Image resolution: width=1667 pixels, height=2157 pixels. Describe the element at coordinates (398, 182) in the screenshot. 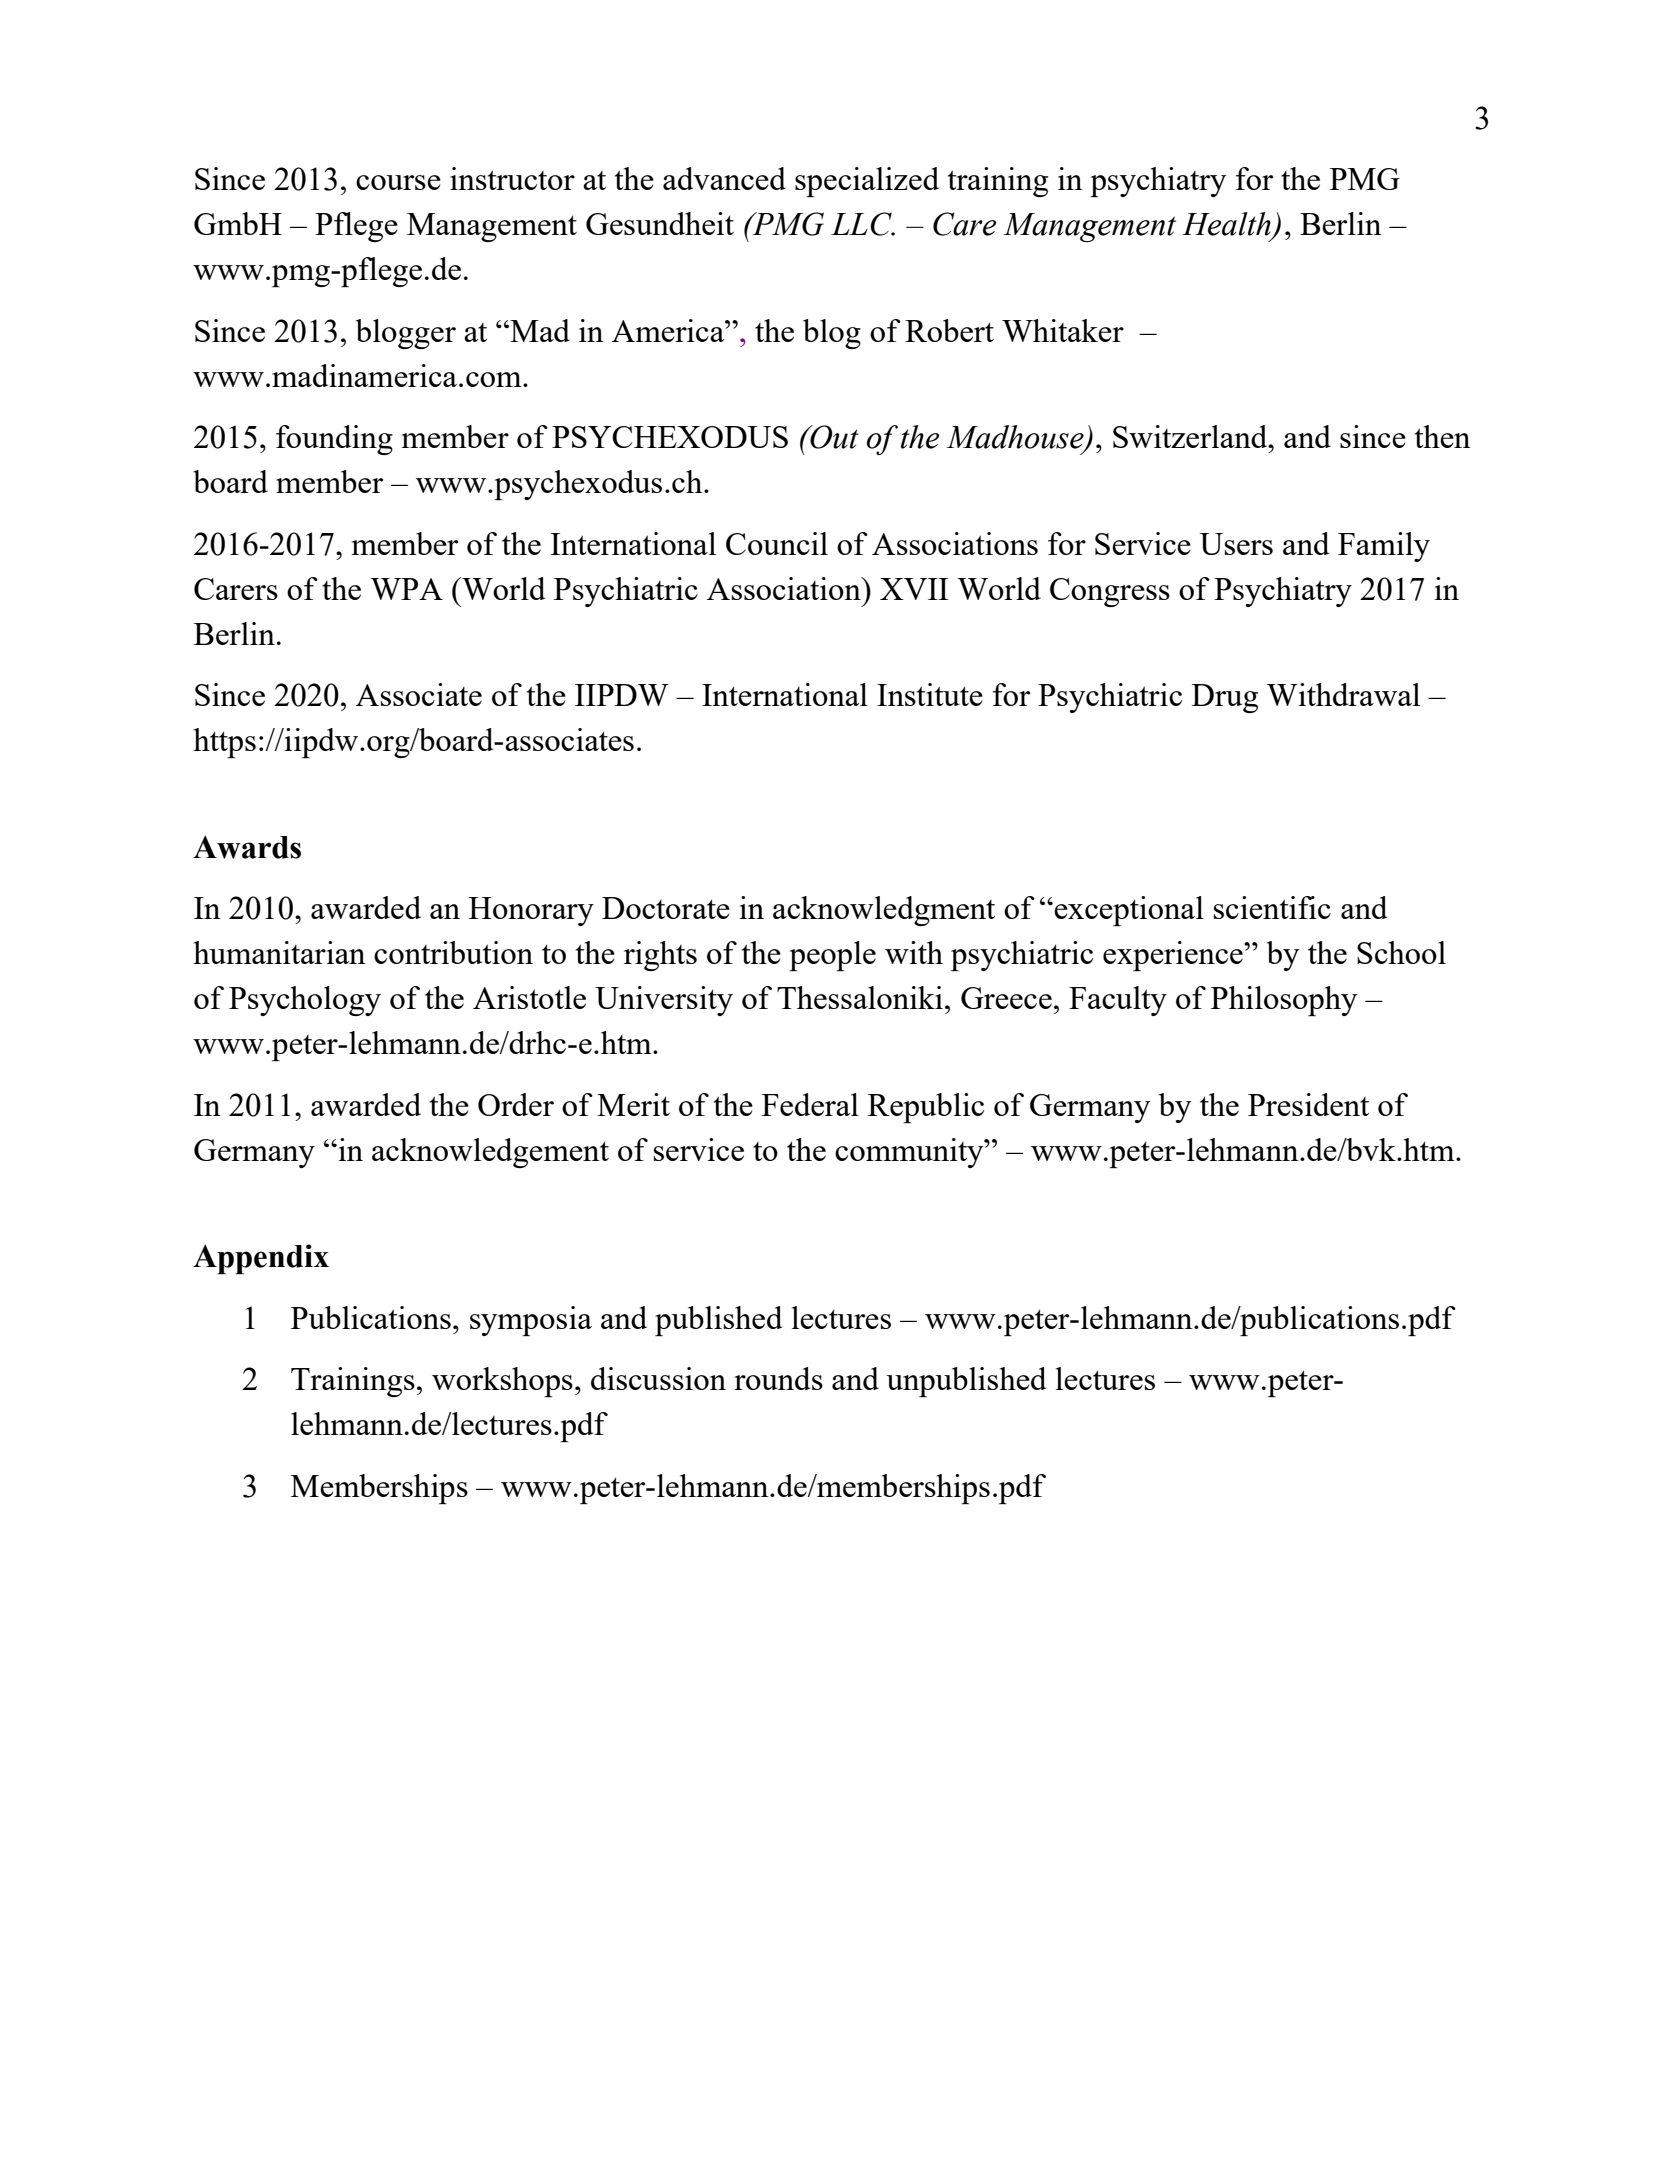

I see `course` at that location.
